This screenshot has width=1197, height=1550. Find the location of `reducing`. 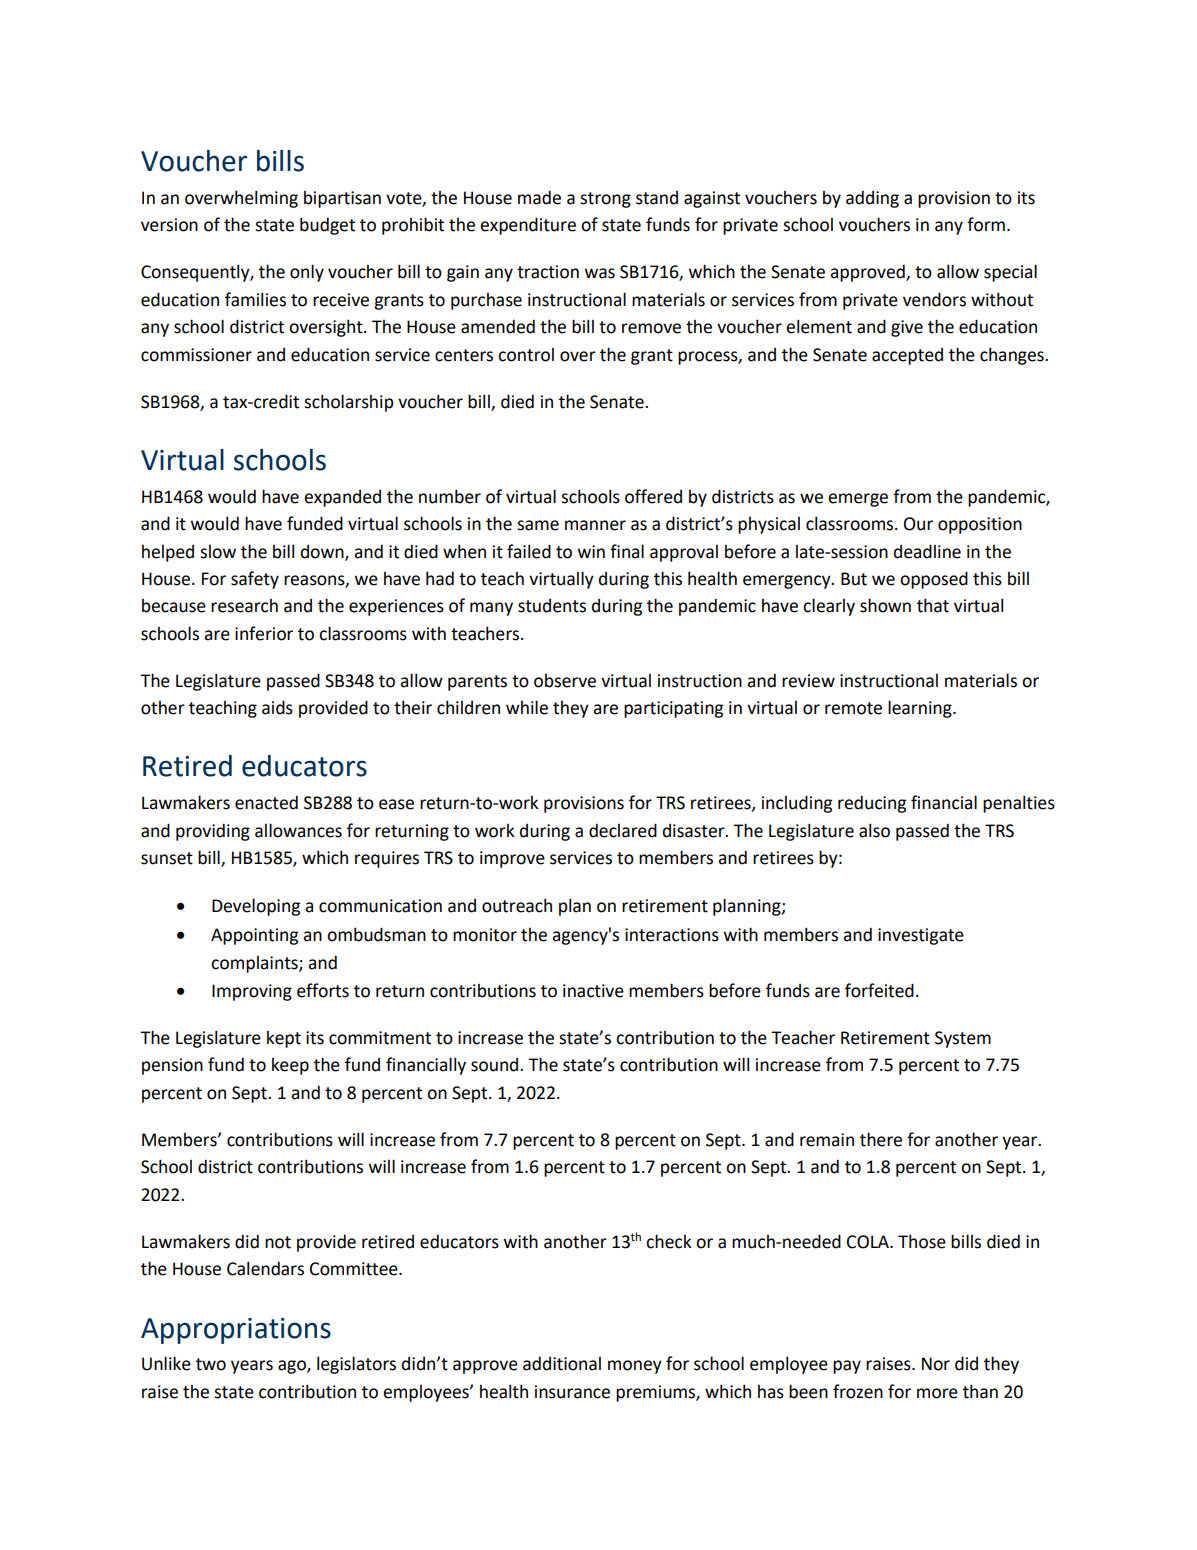

reducing is located at coordinates (872, 804).
